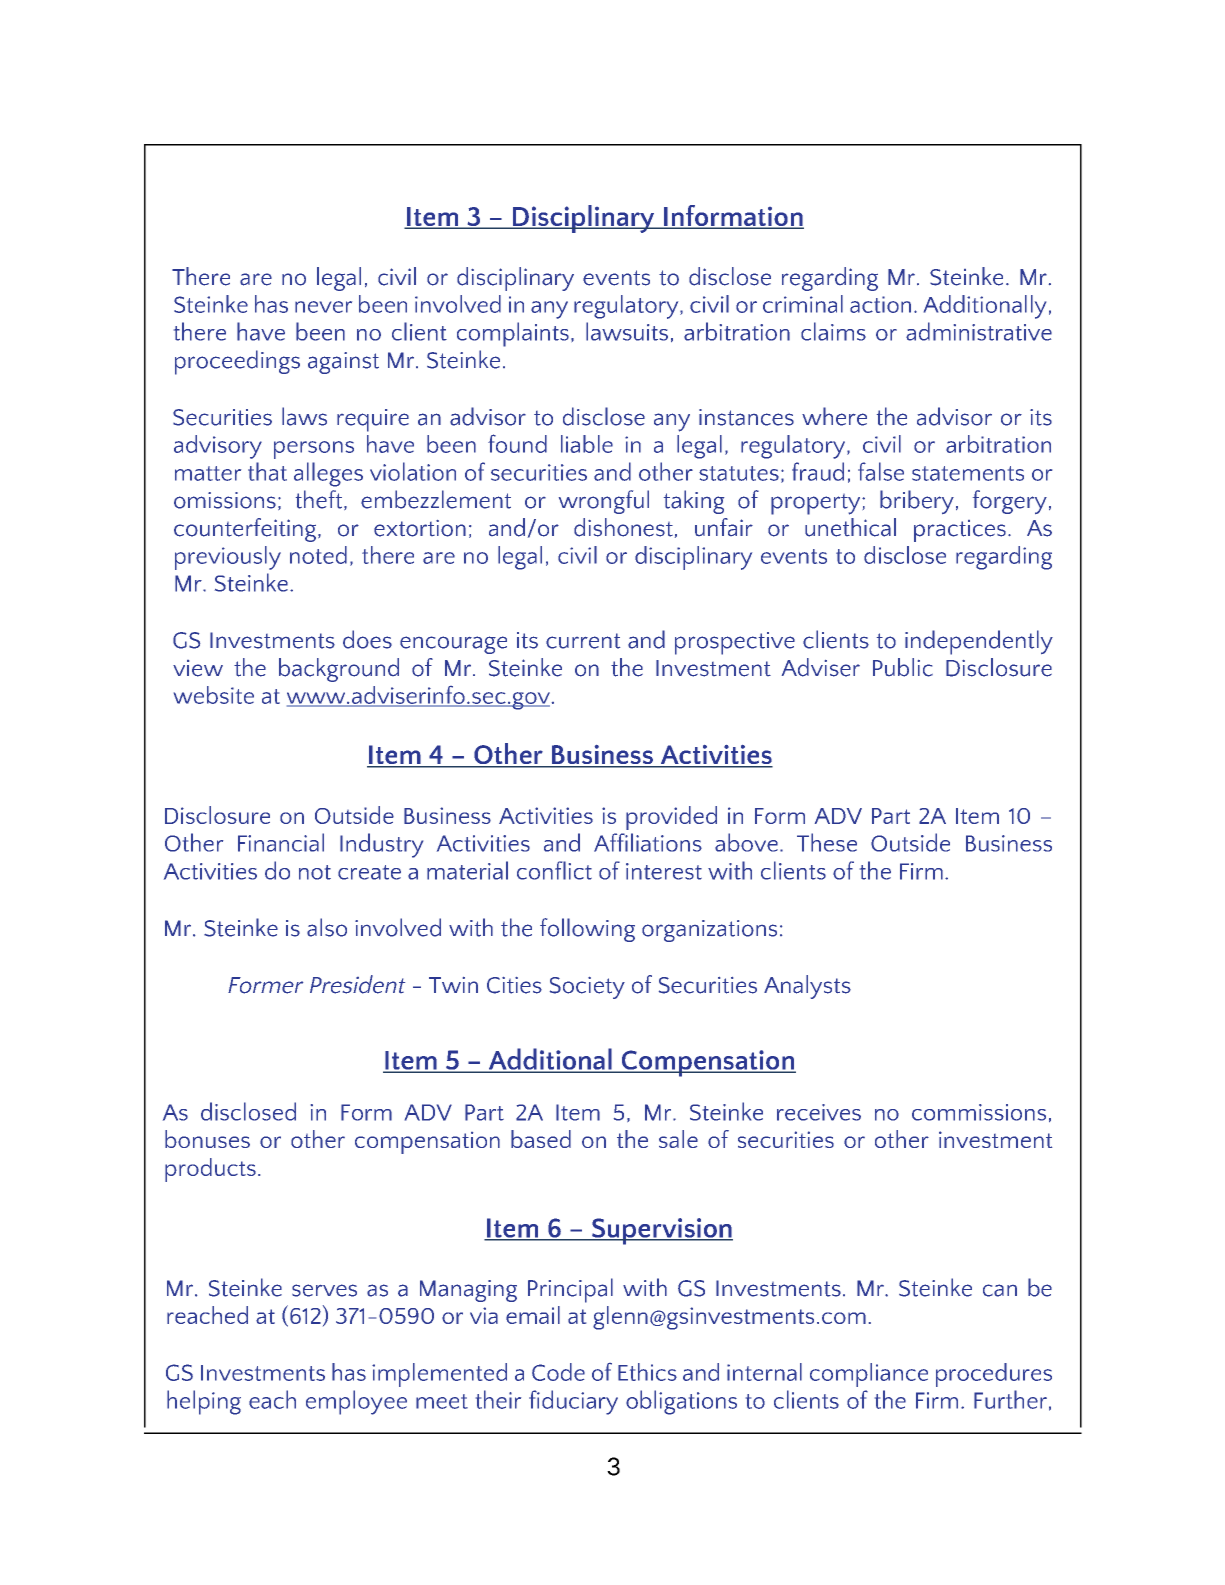 The image size is (1225, 1585). I want to click on never, so click(323, 307).
